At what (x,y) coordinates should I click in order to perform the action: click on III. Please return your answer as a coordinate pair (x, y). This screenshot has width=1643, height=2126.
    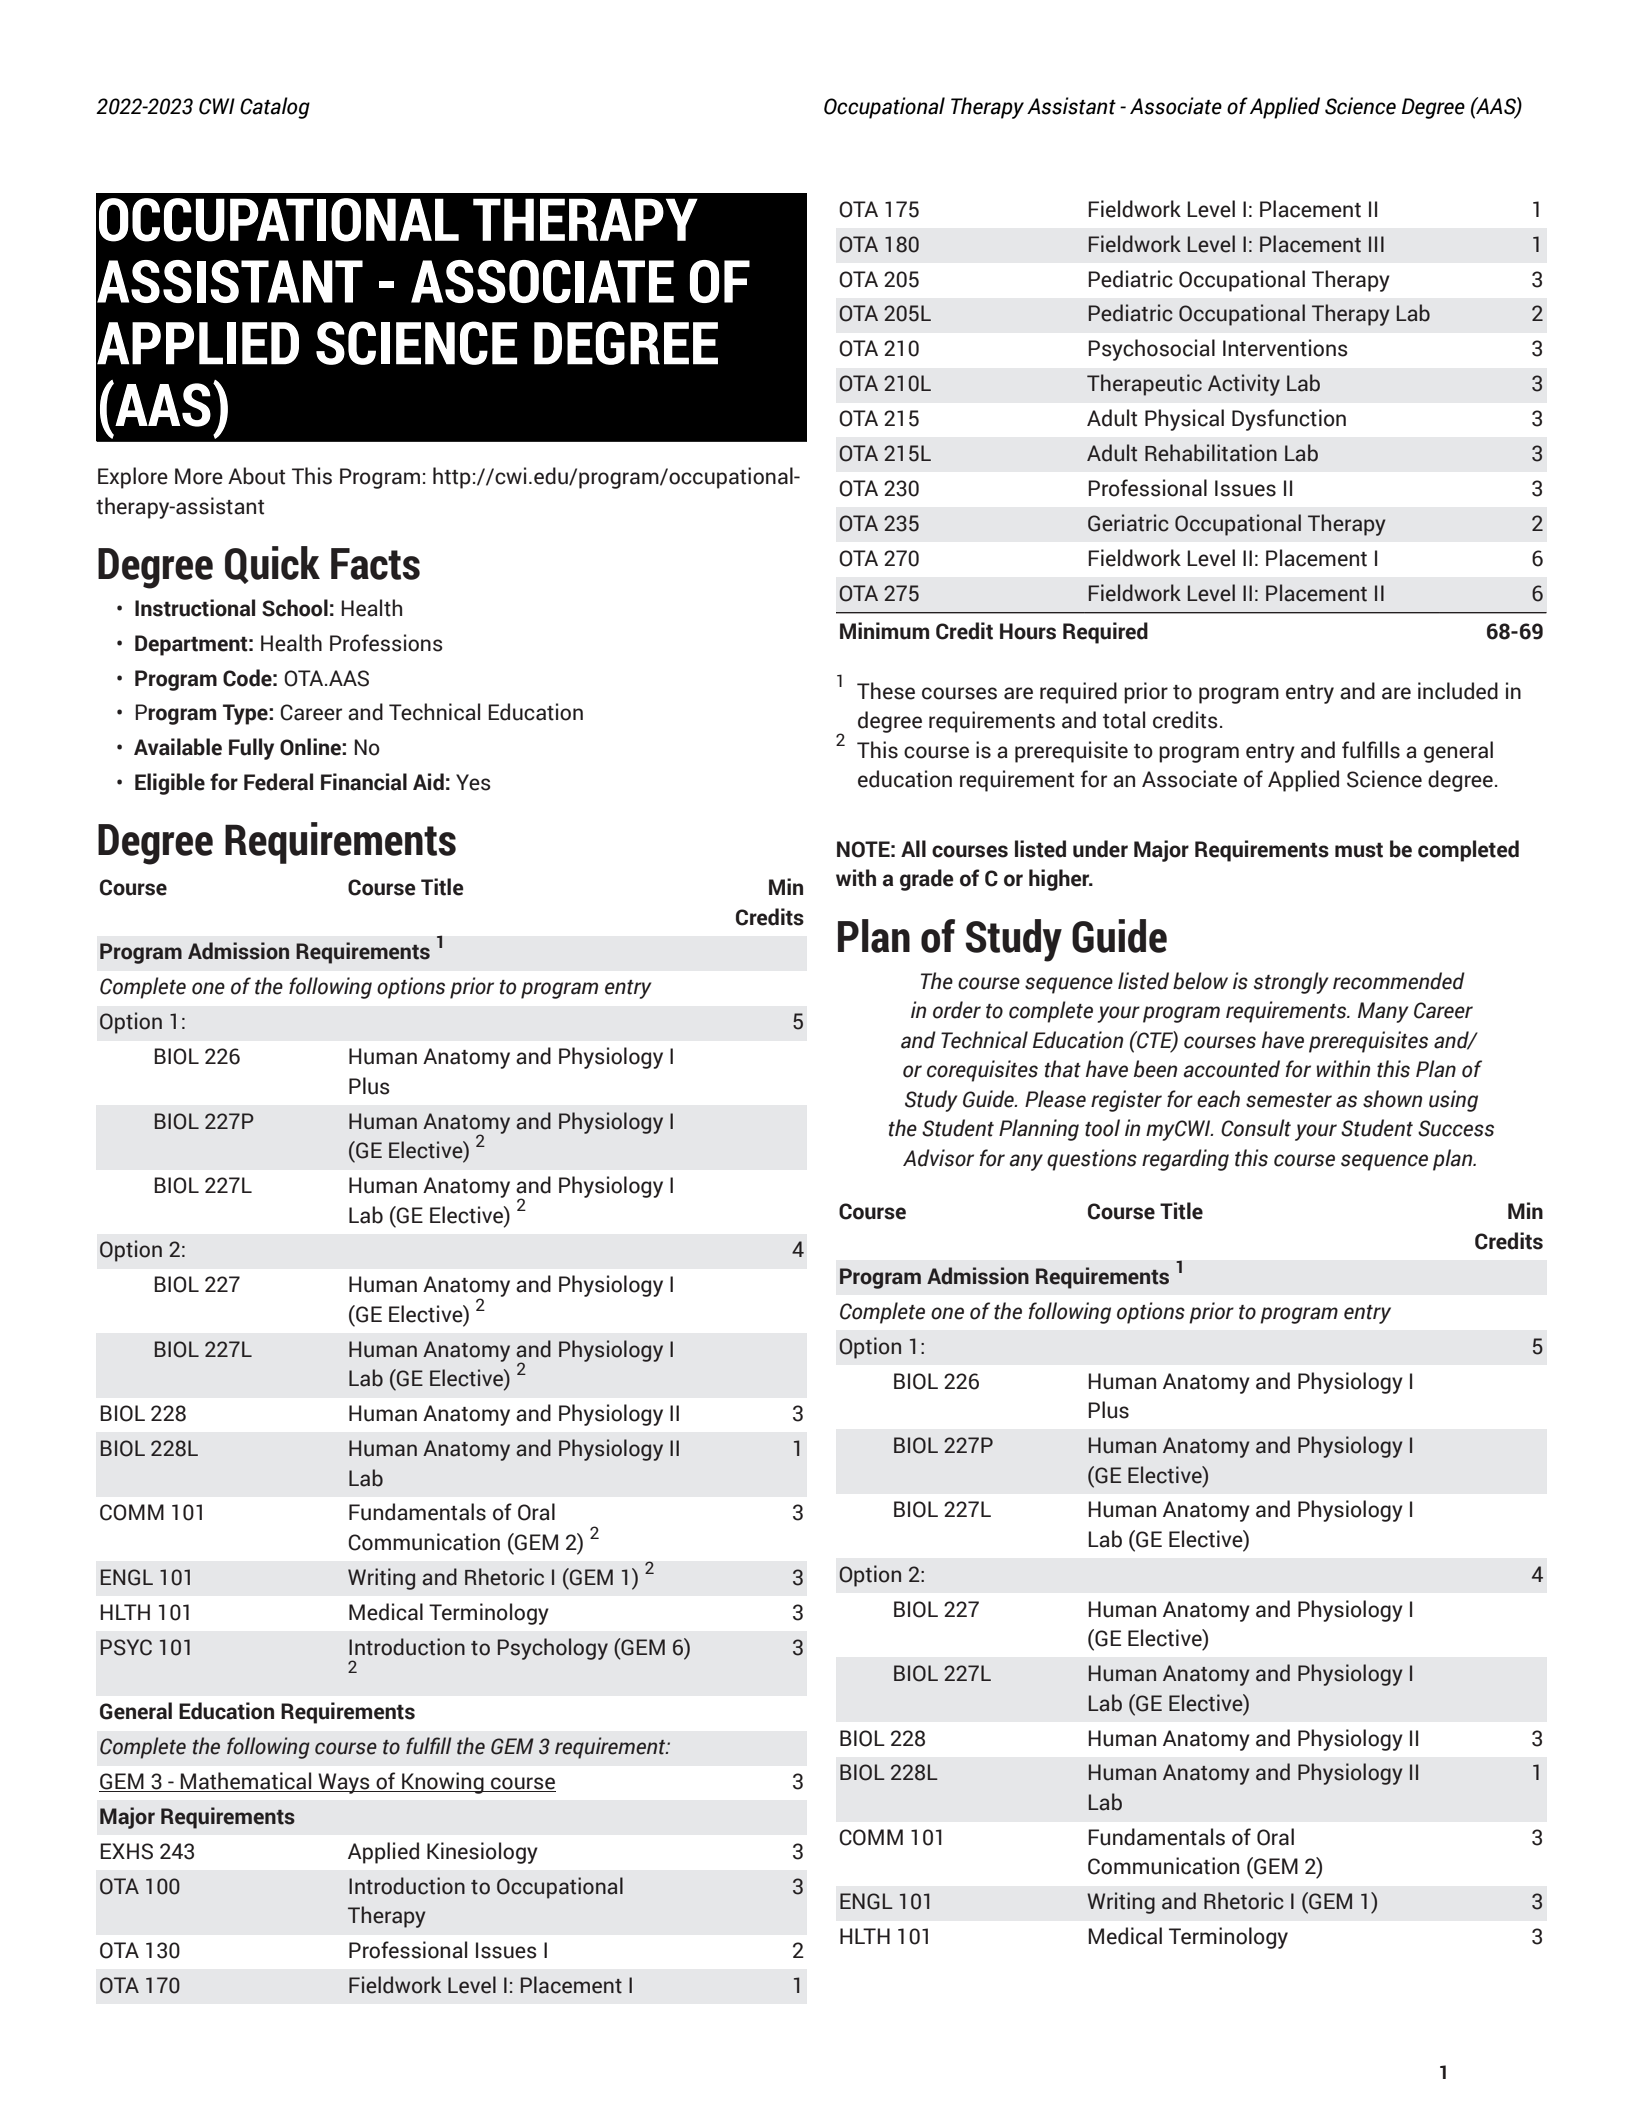
    Looking at the image, I should click on (1376, 244).
